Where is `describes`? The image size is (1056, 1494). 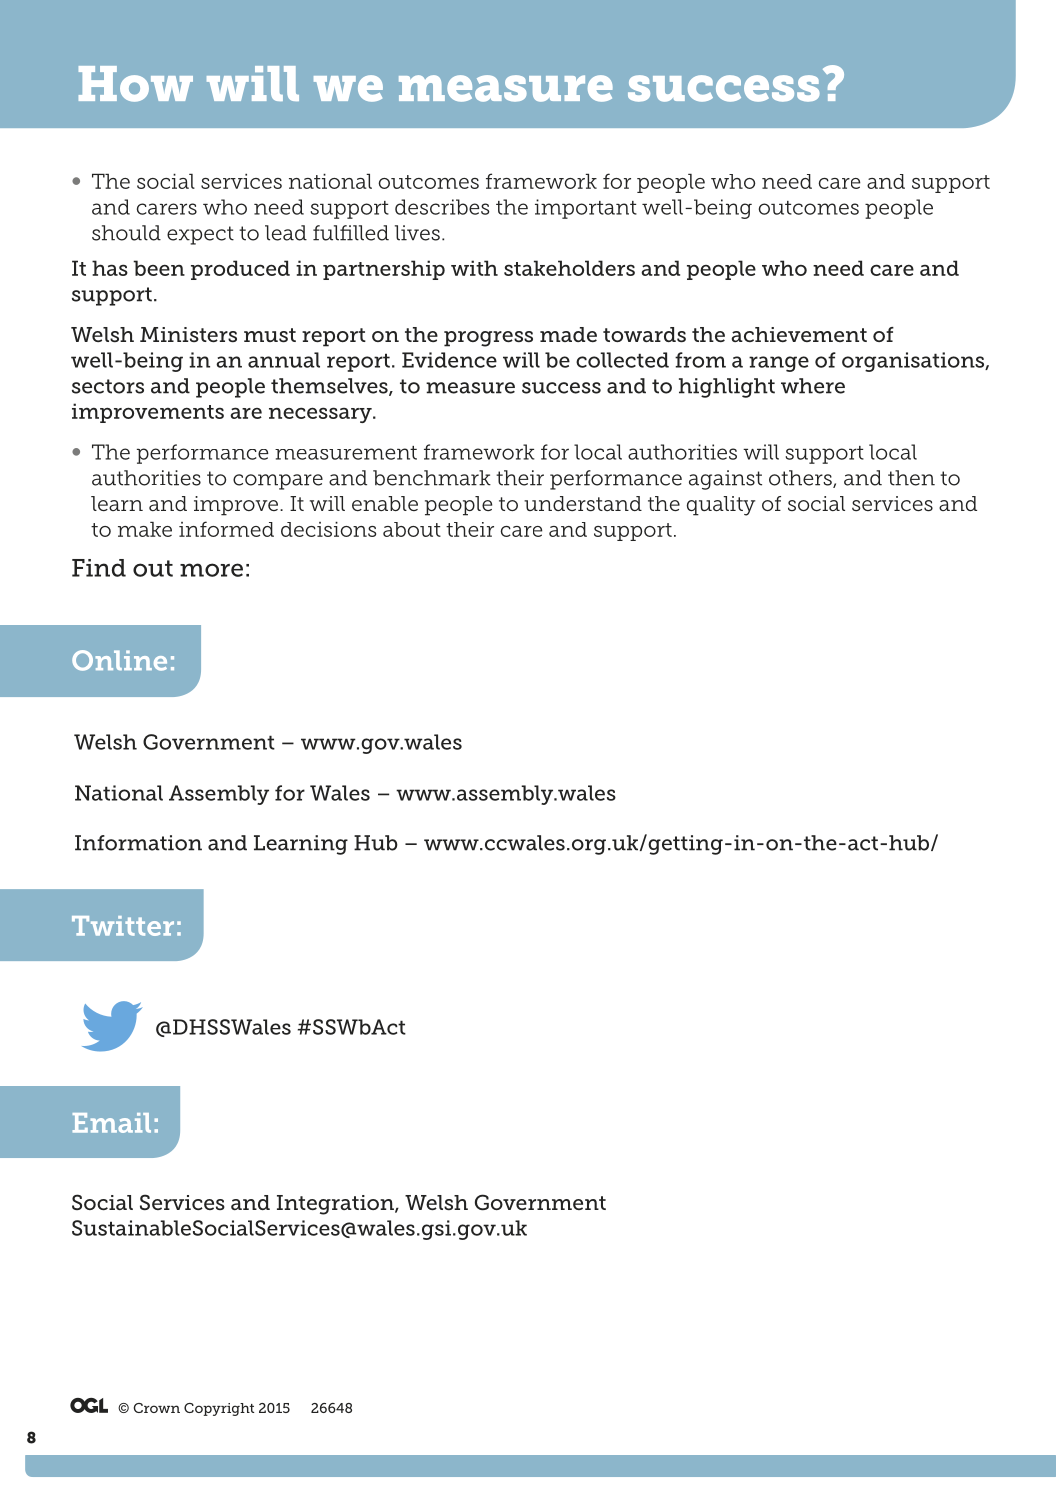 describes is located at coordinates (442, 207).
